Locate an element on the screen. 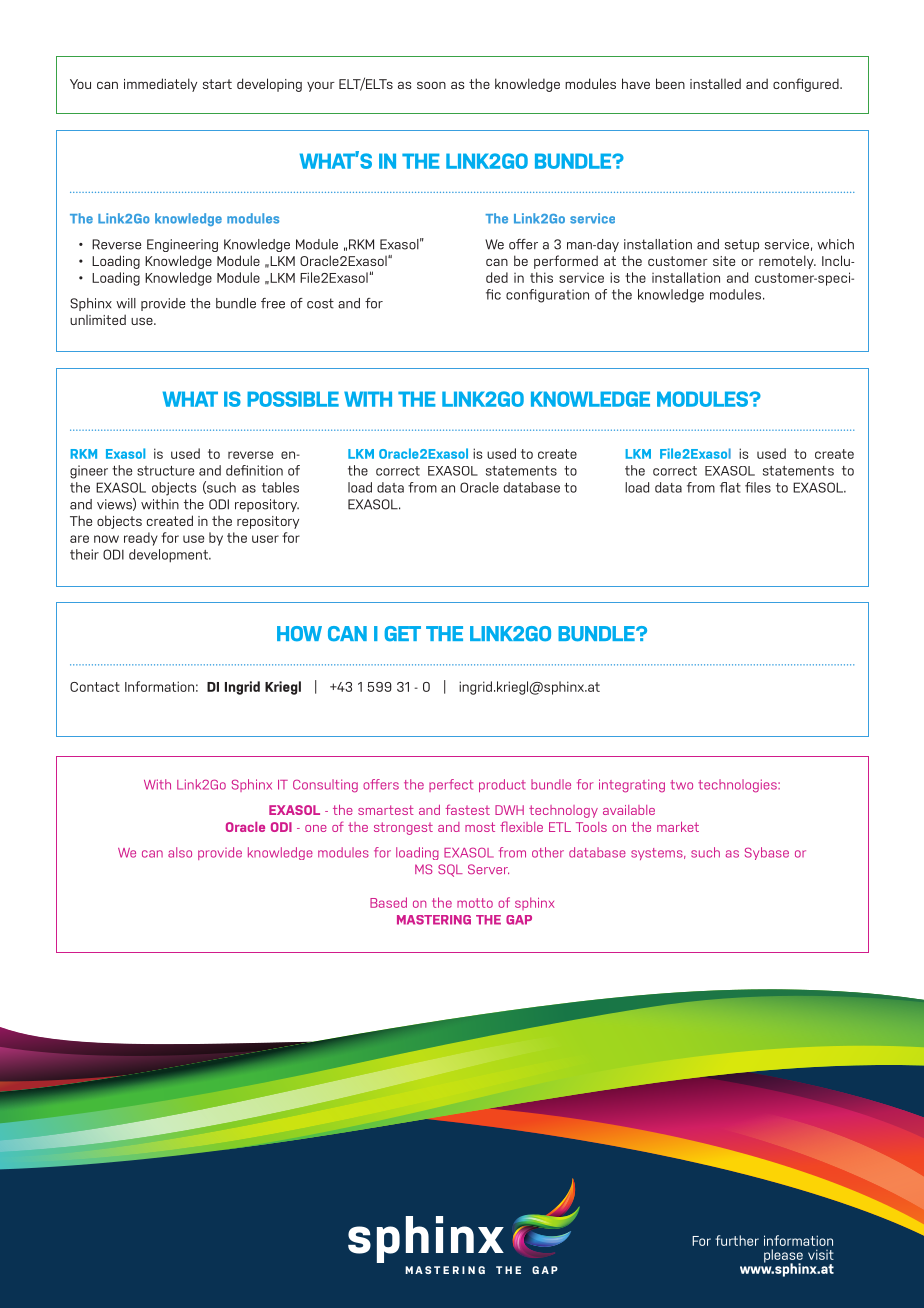  Contact is located at coordinates (95, 687).
